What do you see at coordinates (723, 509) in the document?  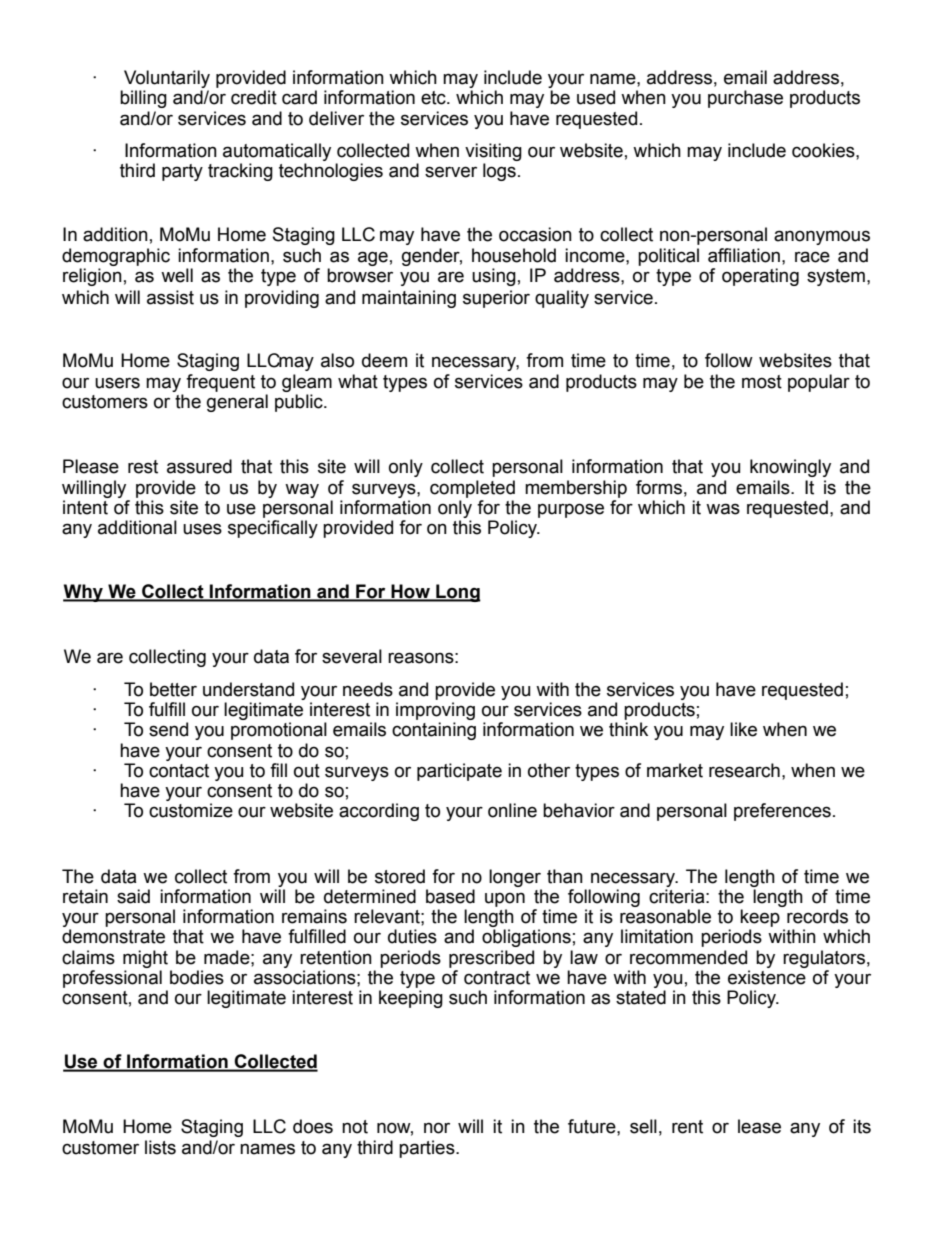 I see `was` at bounding box center [723, 509].
